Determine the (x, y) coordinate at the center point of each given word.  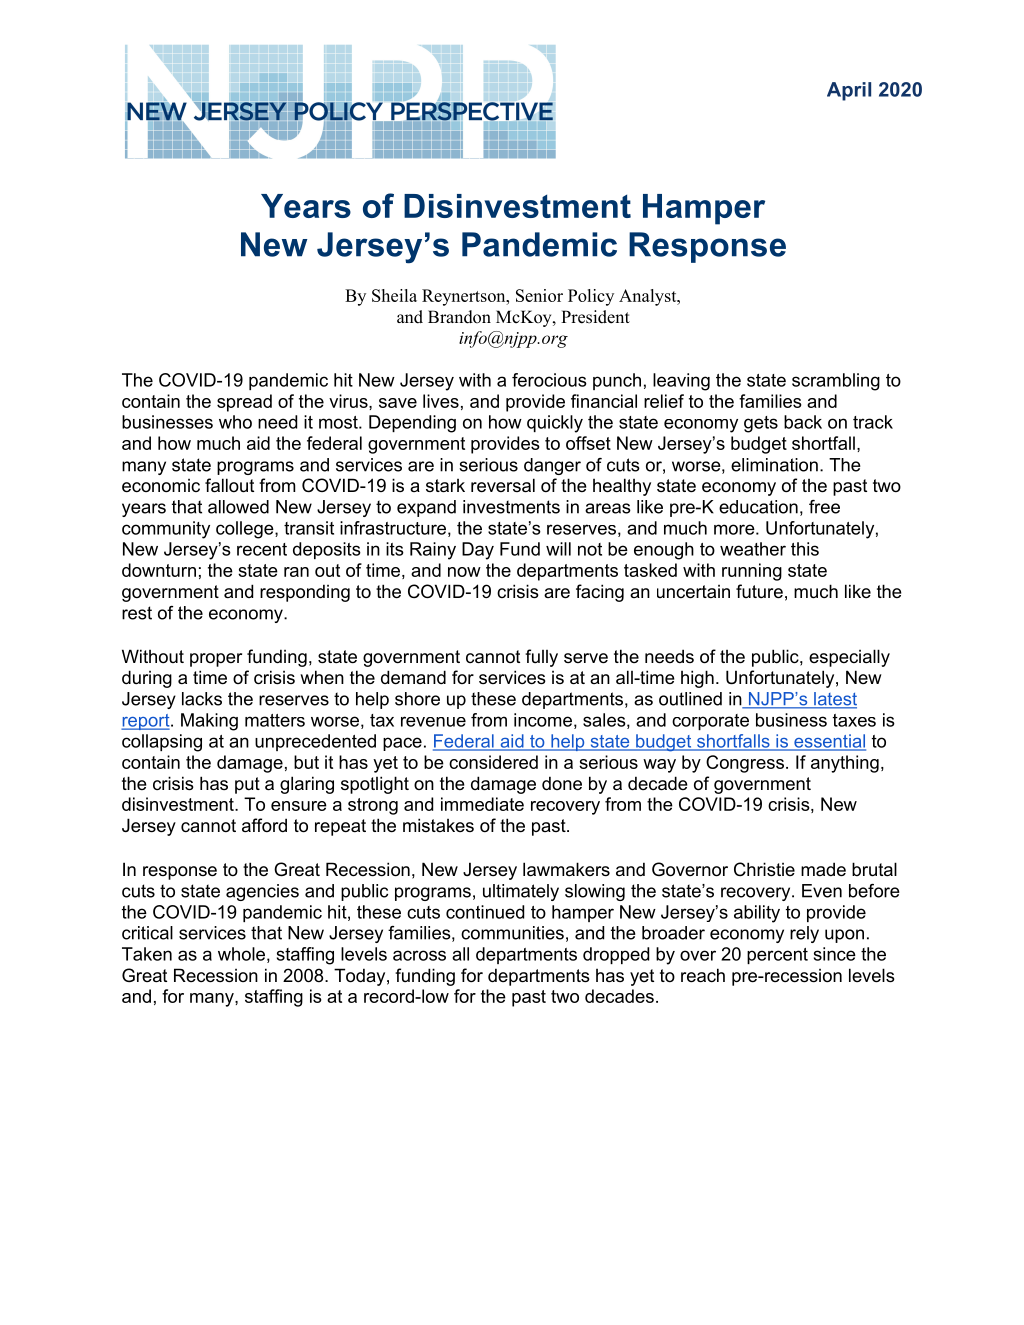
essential (829, 742)
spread (244, 403)
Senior (539, 295)
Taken (147, 954)
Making (209, 722)
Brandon (459, 317)
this (805, 549)
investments (511, 507)
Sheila (394, 295)
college (246, 530)
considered (493, 762)
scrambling (836, 382)
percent (777, 956)
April (849, 91)
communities (512, 933)
